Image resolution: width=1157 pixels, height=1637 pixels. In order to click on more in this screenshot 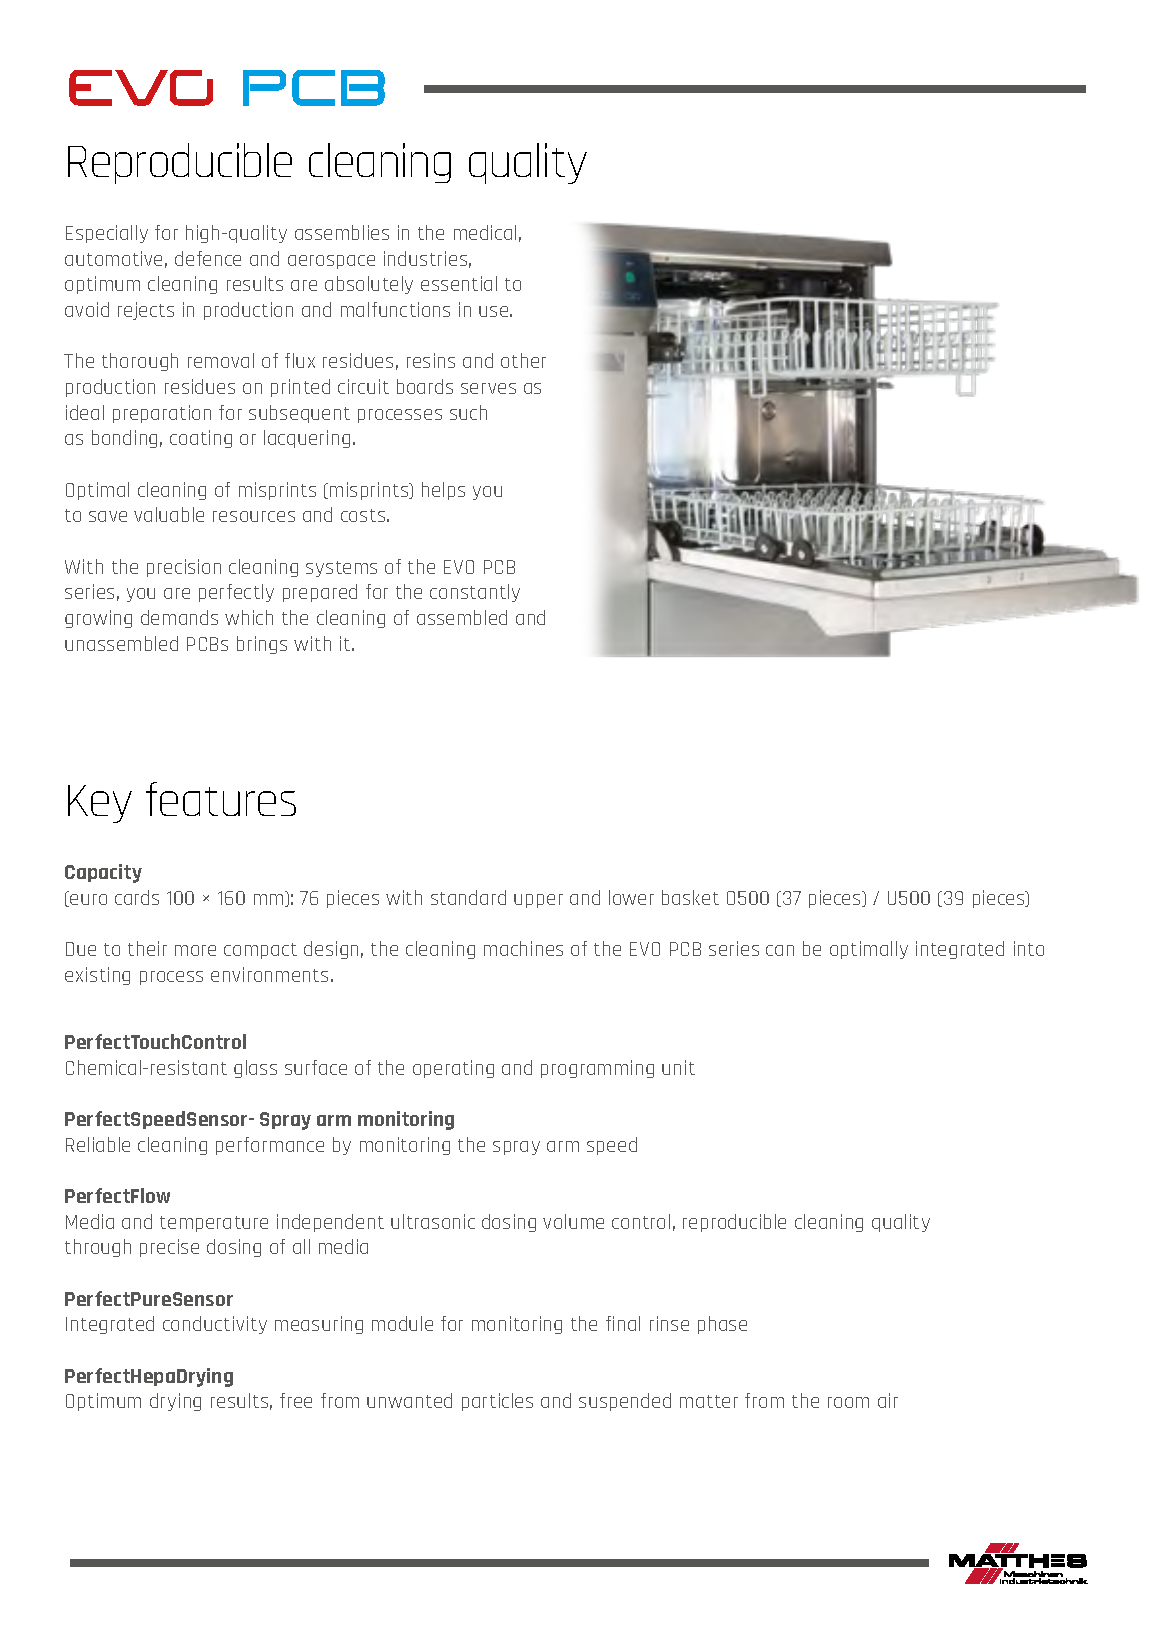, I will do `click(195, 950)`.
